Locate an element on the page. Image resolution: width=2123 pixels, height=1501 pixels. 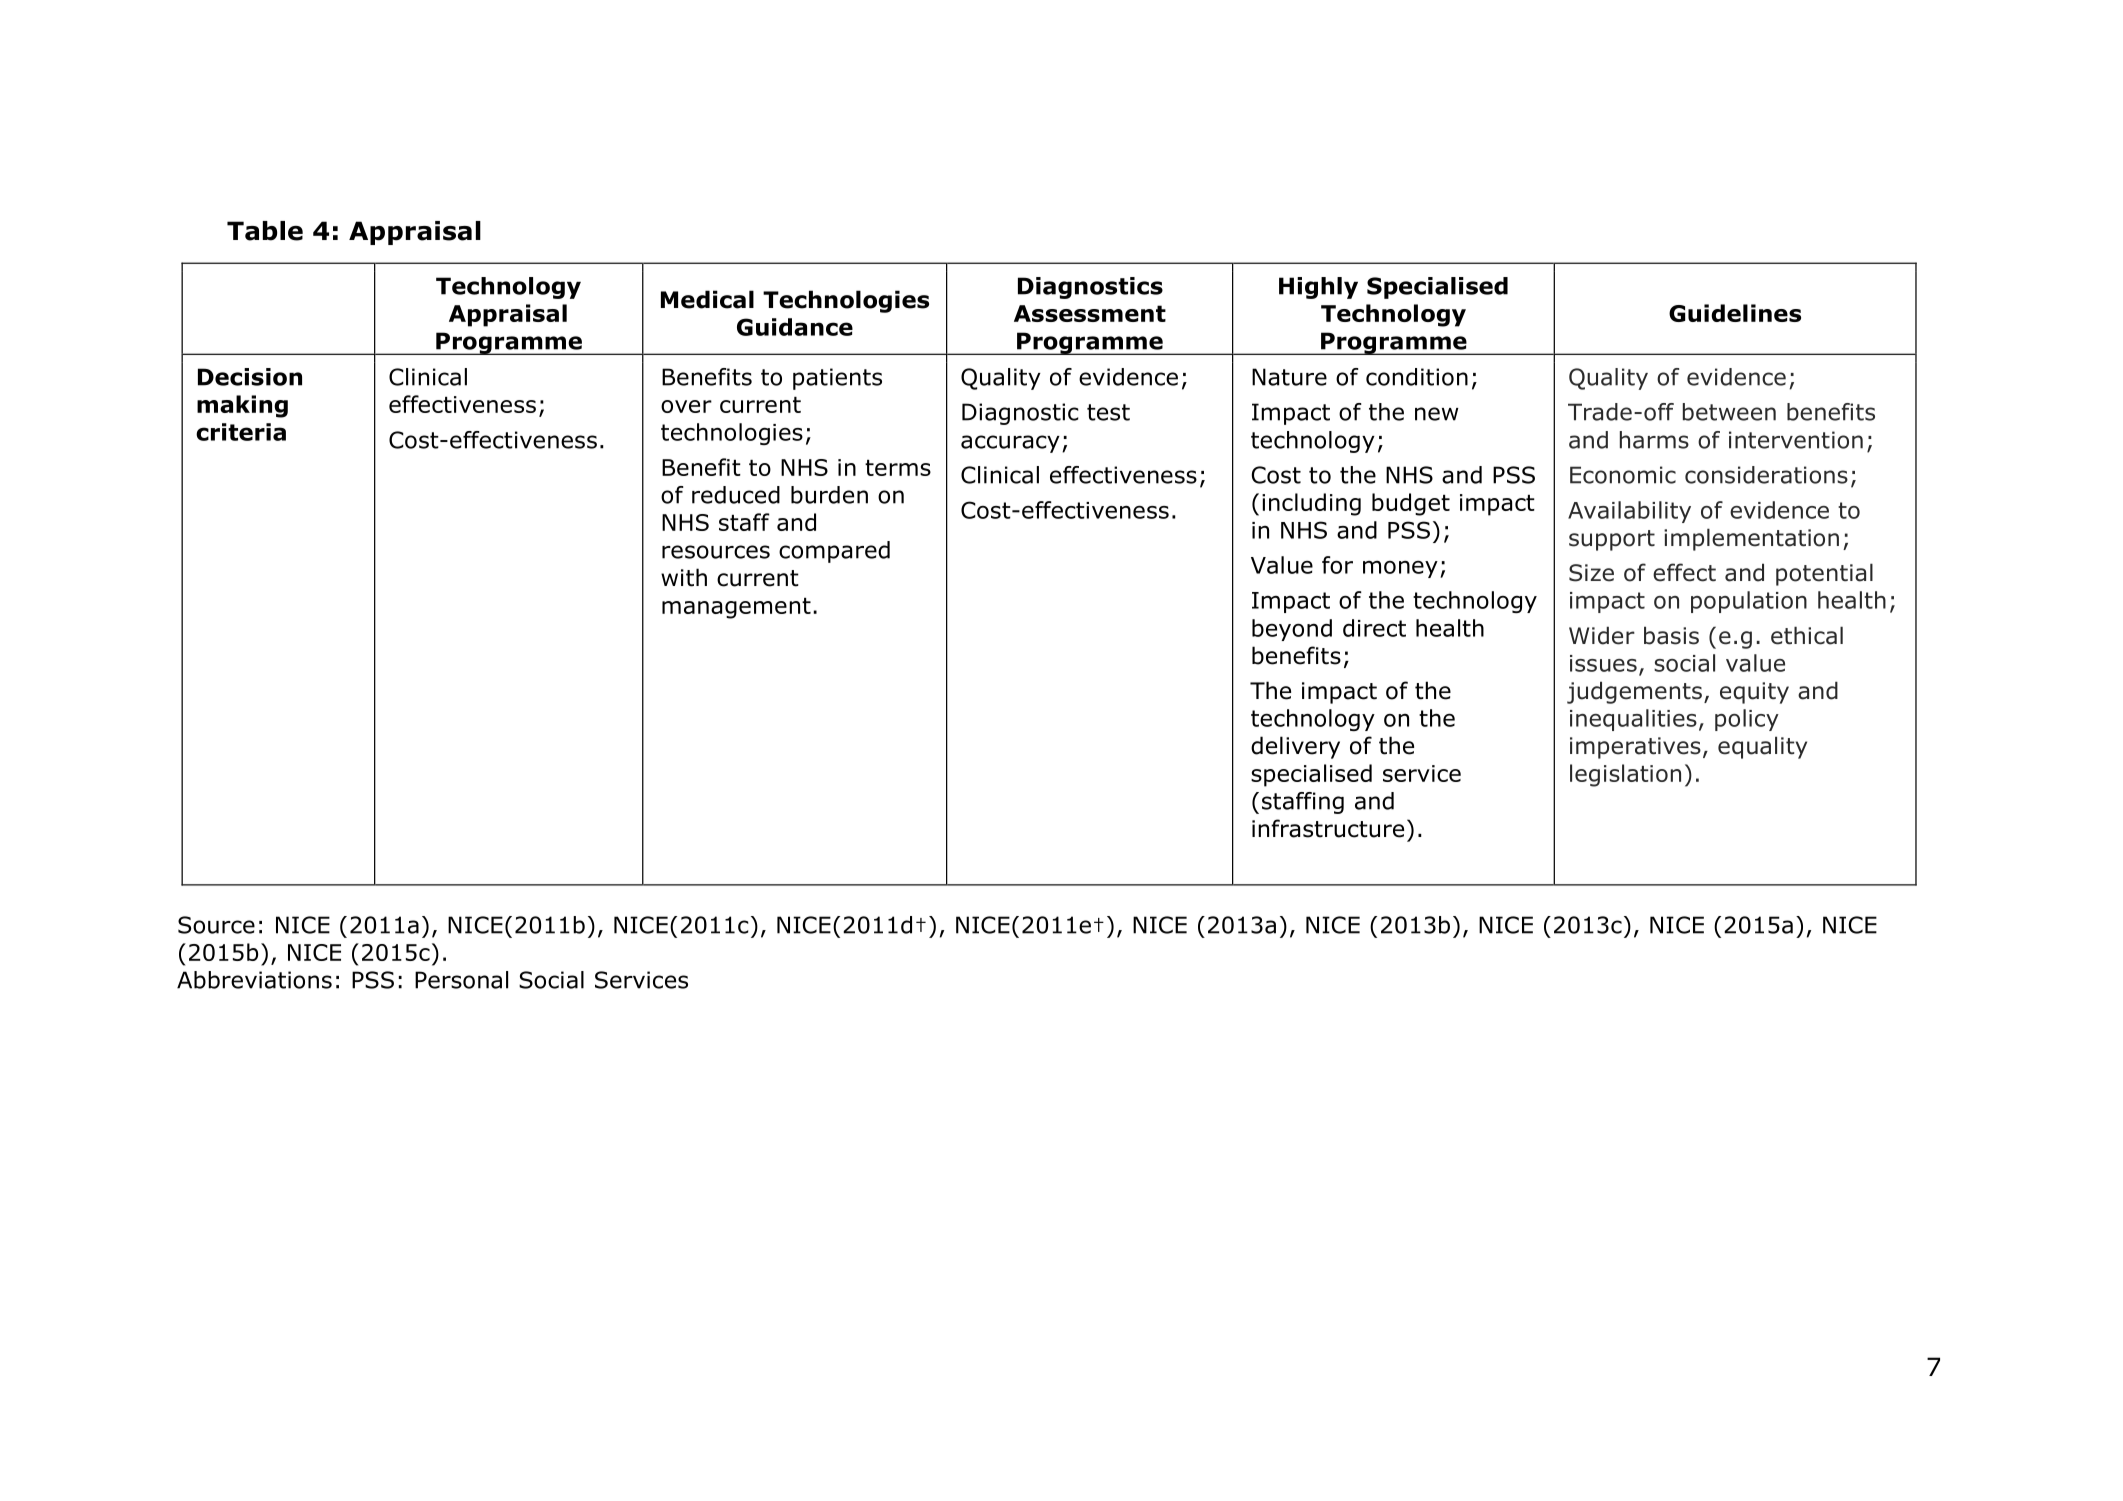
inequalities is located at coordinates (1633, 720).
